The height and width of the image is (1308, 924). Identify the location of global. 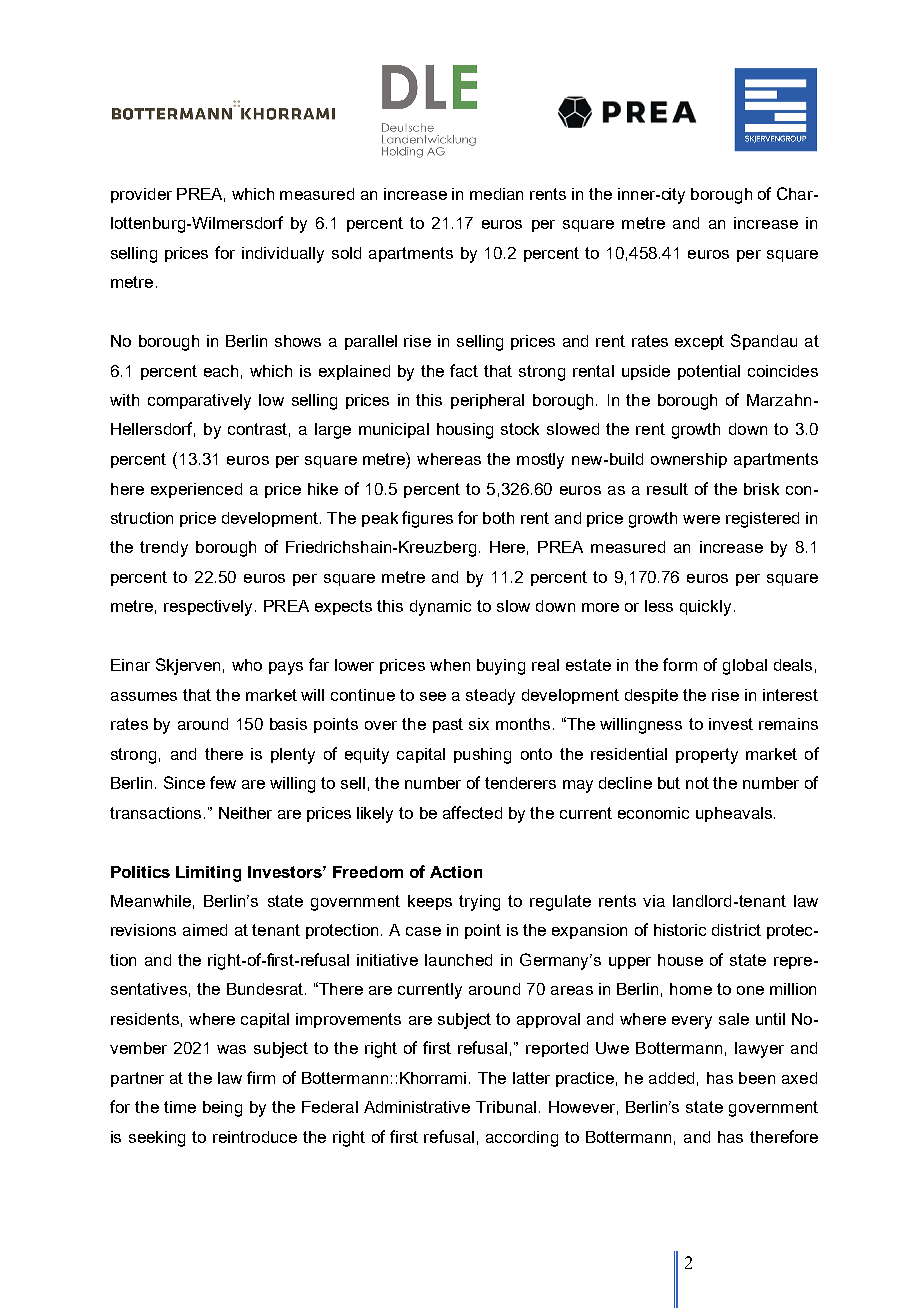
(745, 667).
